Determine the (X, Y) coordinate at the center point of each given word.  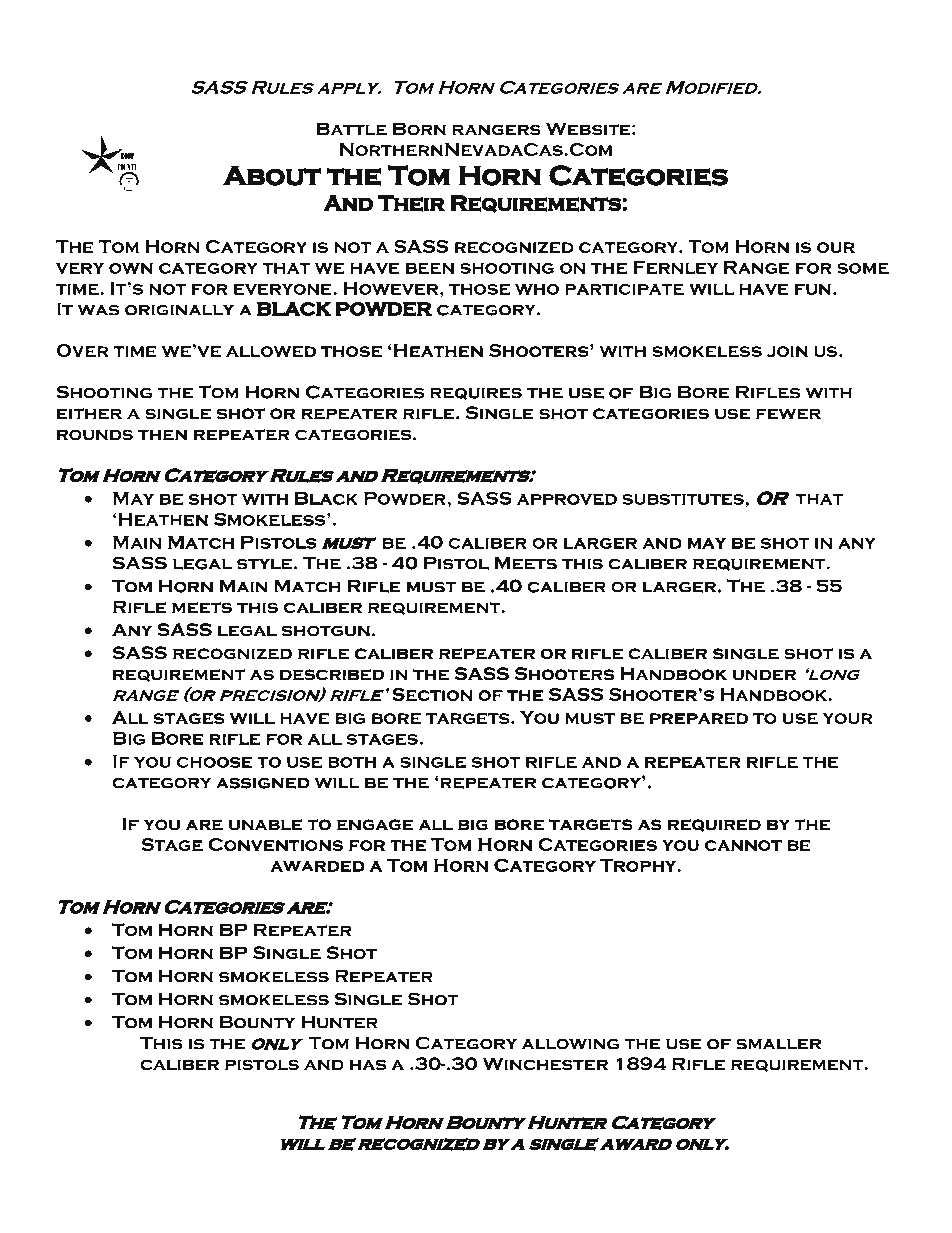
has (368, 1064)
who (537, 289)
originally (179, 310)
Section (432, 694)
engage (375, 825)
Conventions (276, 844)
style (264, 564)
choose (215, 762)
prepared (699, 719)
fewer (788, 414)
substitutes (684, 499)
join (787, 351)
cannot (743, 845)
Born (419, 129)
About (272, 175)
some (863, 268)
